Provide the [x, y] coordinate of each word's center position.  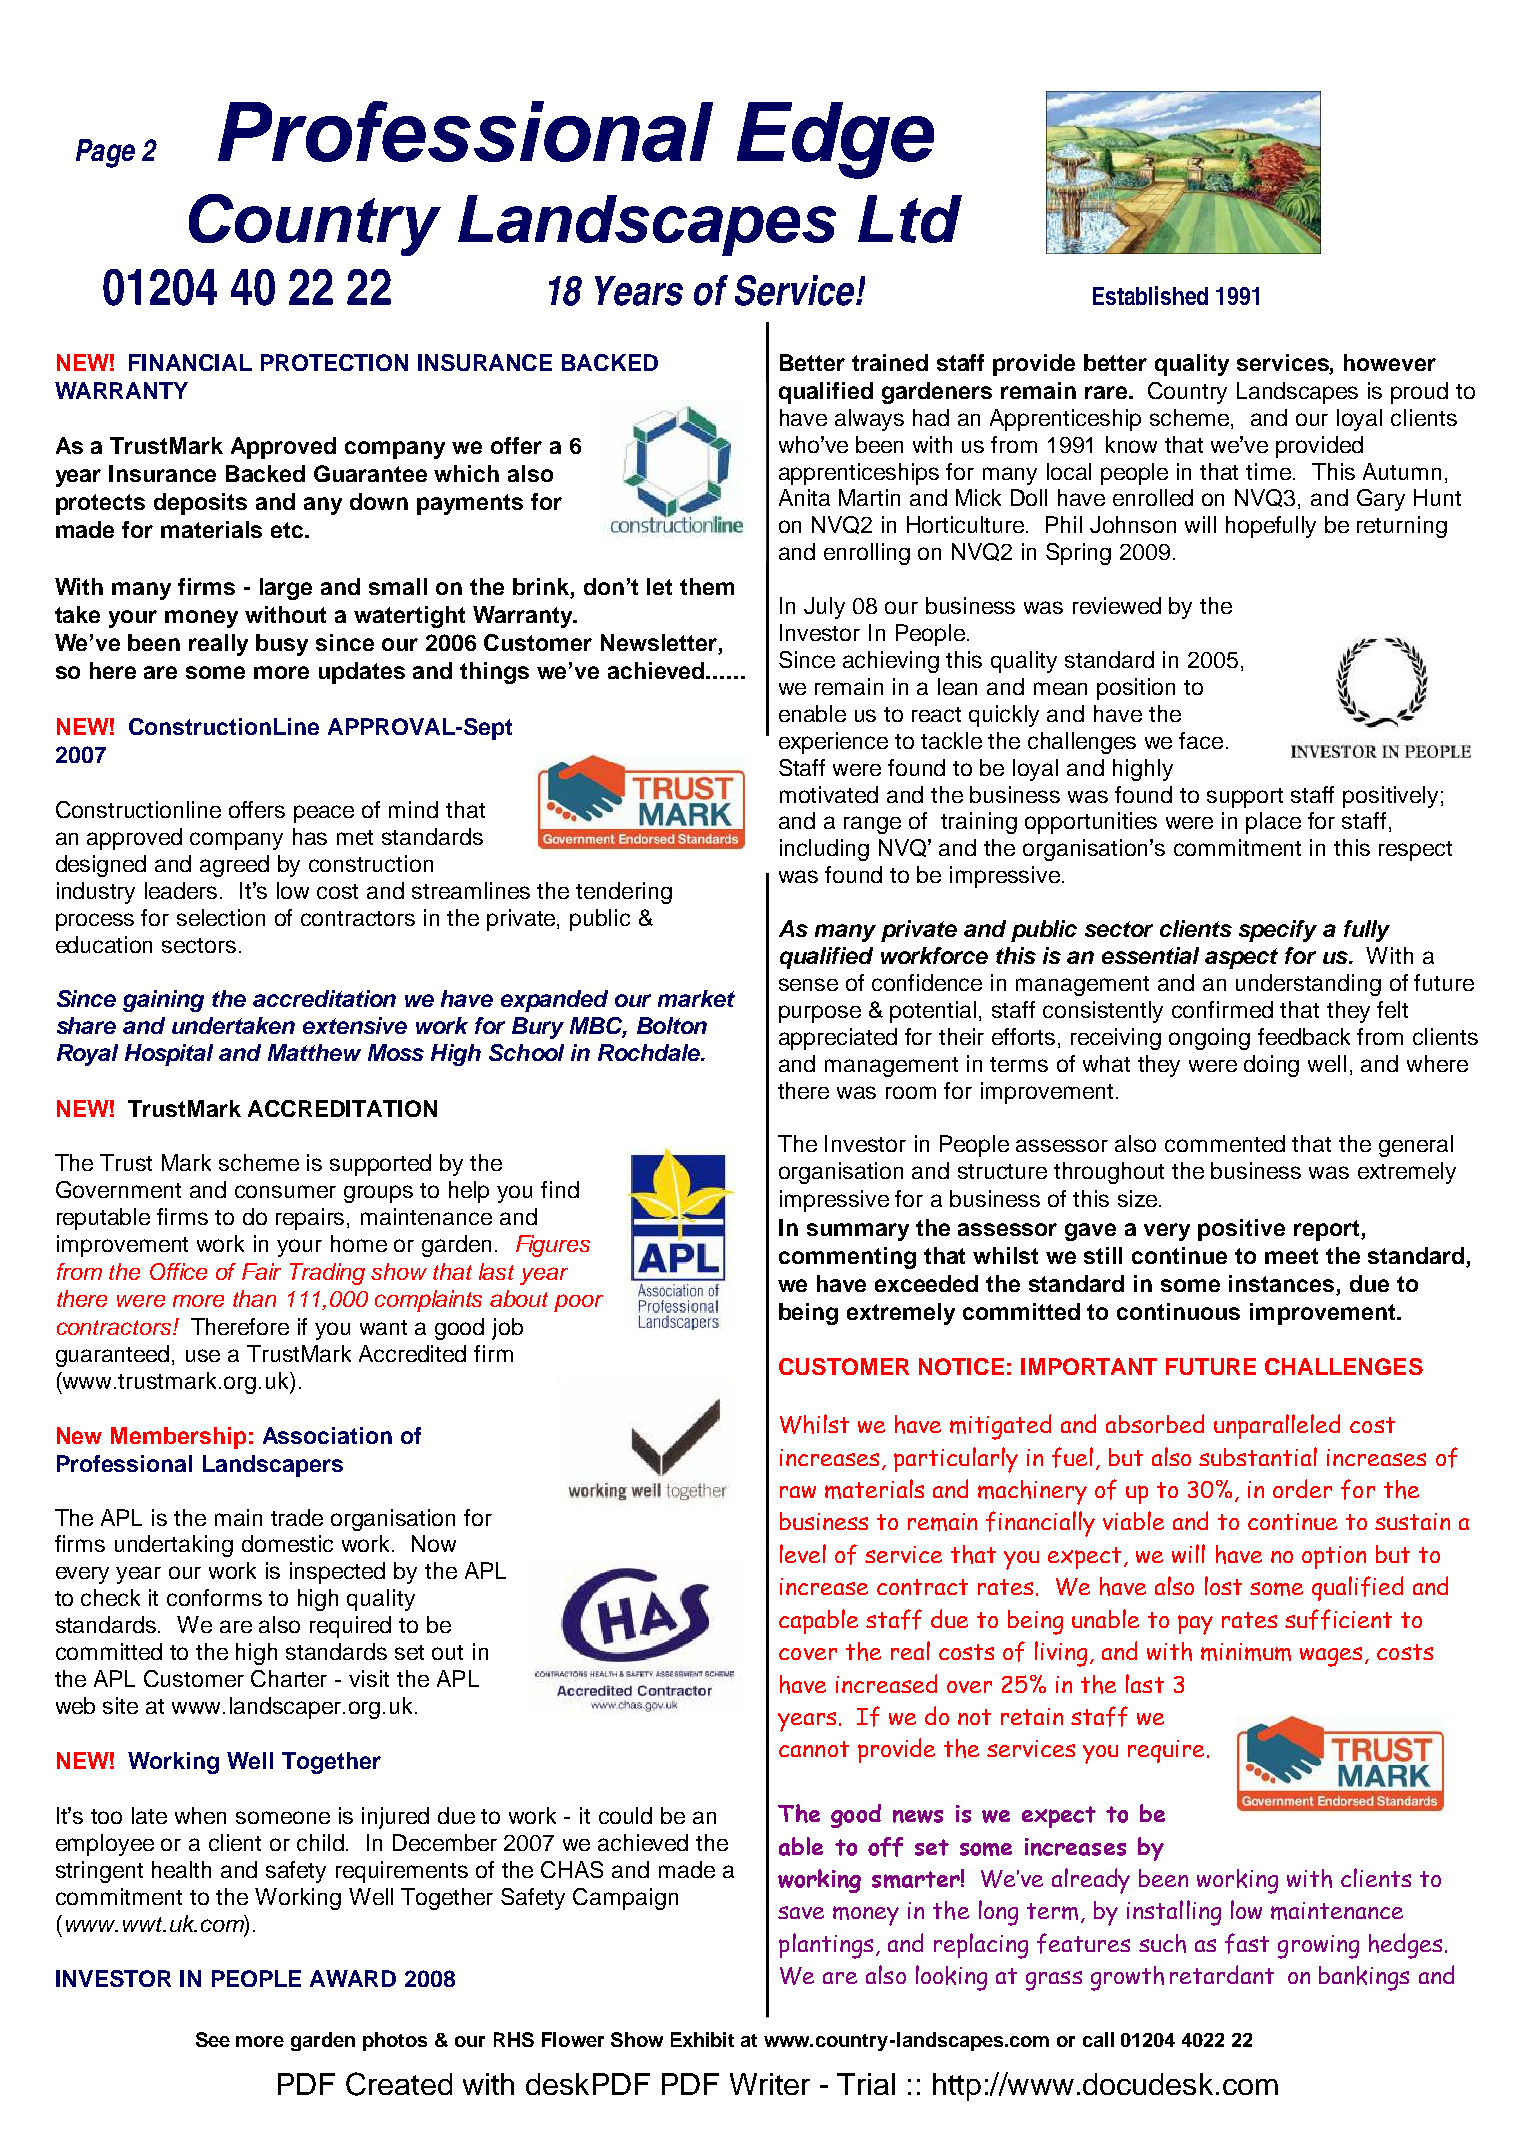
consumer [285, 1191]
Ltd [910, 219]
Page [105, 153]
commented [1225, 1143]
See [213, 2039]
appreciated [838, 1039]
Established [1150, 295]
